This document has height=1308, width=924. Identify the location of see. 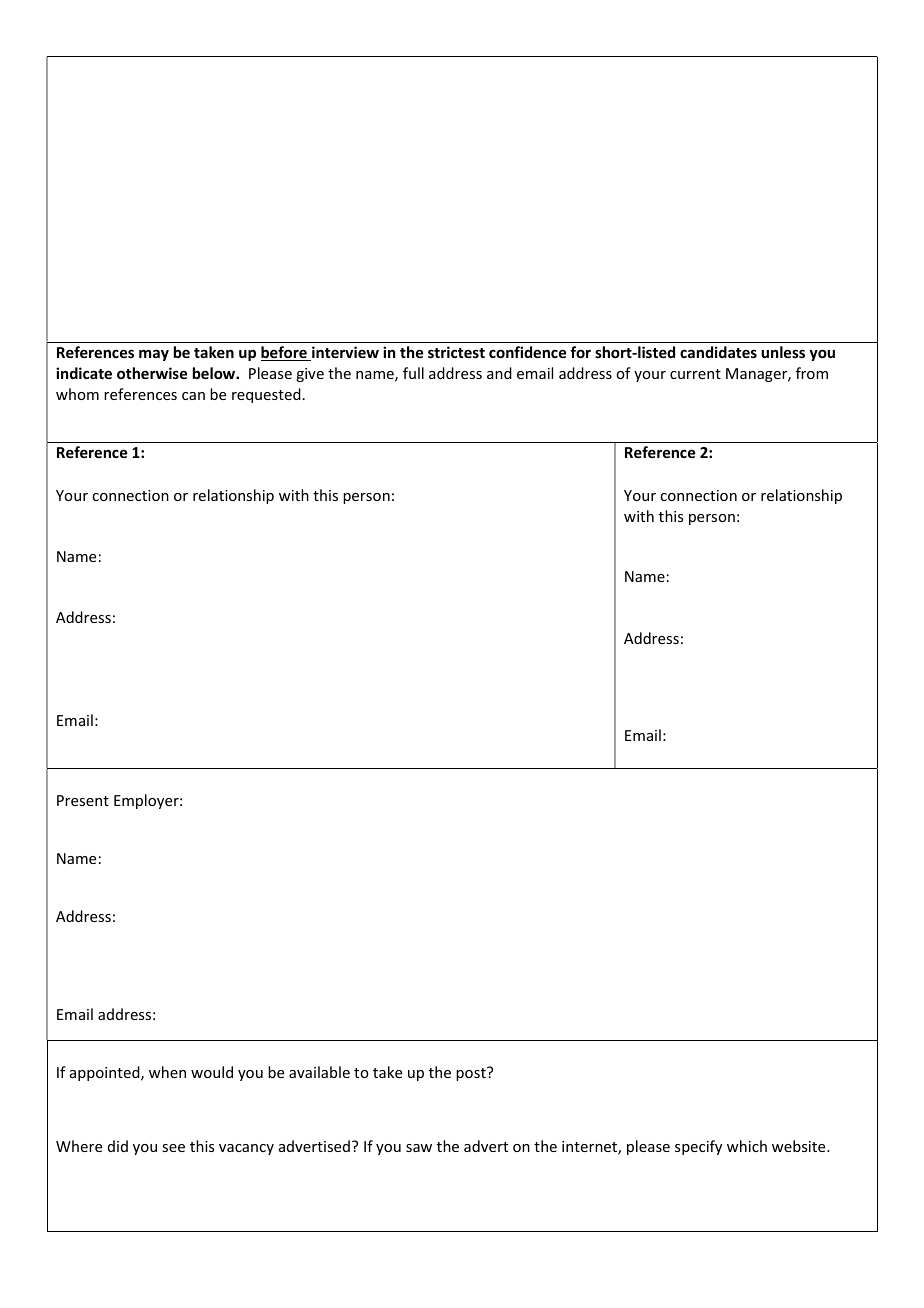
(173, 1148).
